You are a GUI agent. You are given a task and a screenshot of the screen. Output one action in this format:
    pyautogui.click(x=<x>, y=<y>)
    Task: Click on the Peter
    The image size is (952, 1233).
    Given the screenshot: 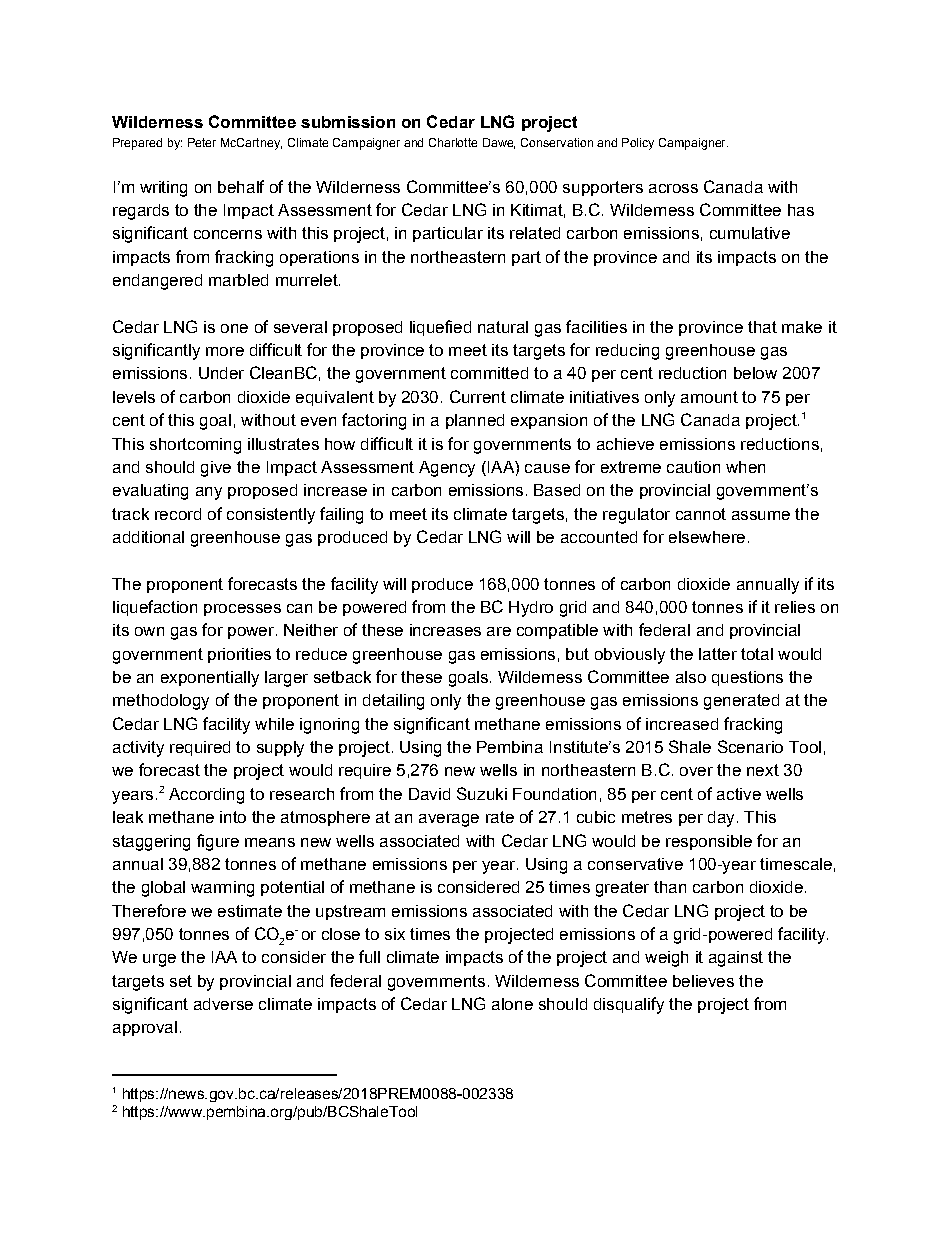 What is the action you would take?
    pyautogui.click(x=202, y=142)
